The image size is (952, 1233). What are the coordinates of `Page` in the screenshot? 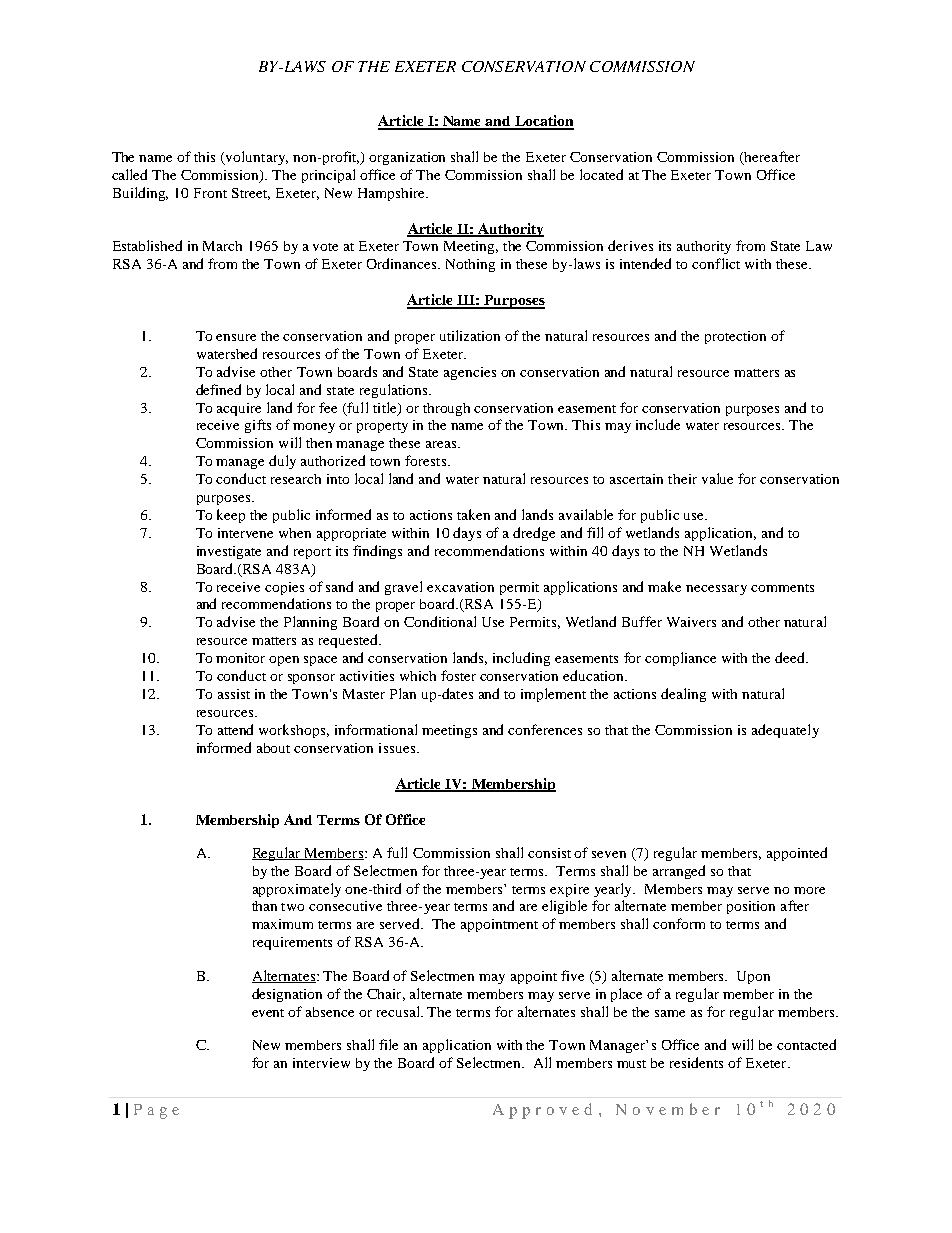 It's located at (156, 1111).
